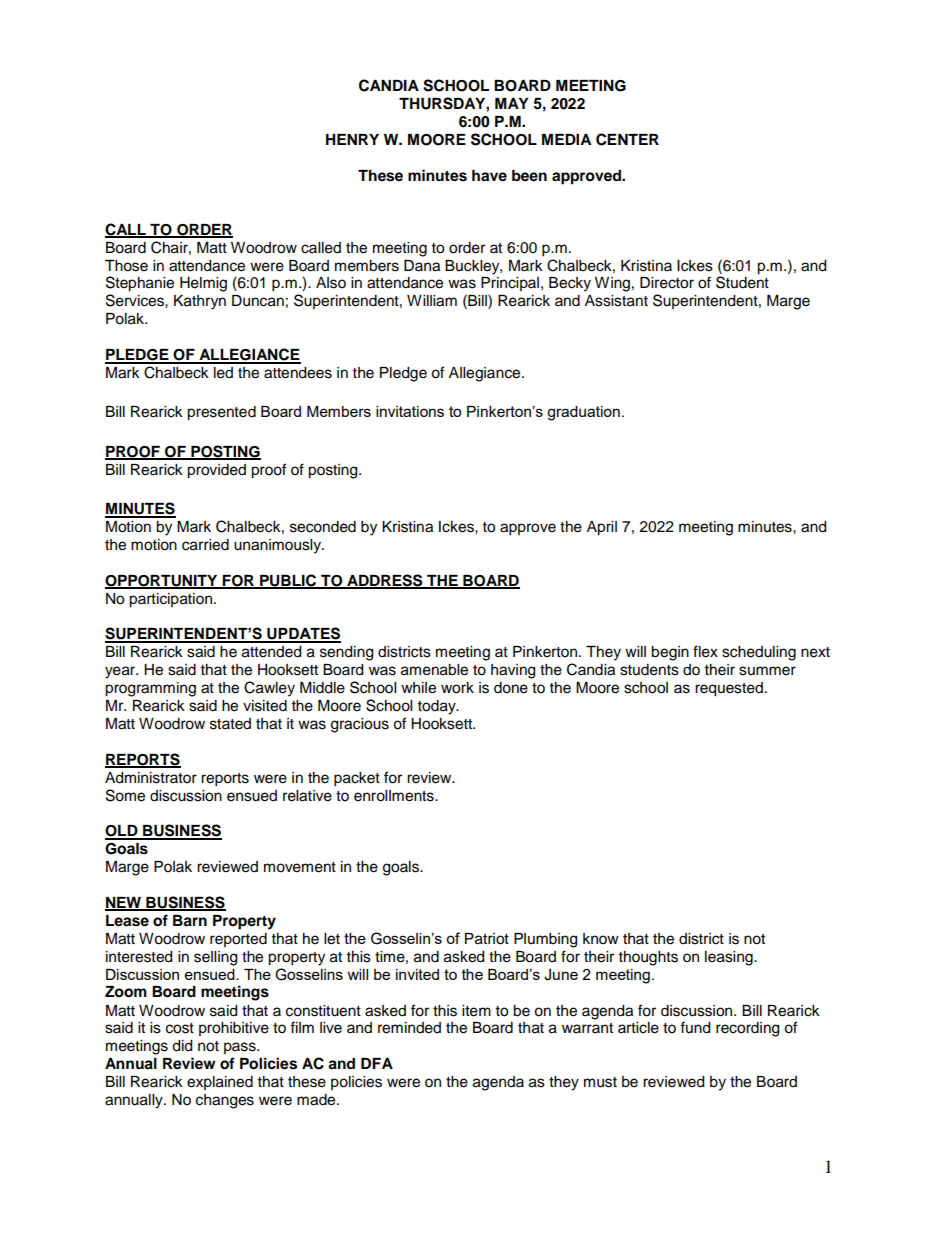 The image size is (952, 1233). I want to click on CENTER, so click(627, 139).
